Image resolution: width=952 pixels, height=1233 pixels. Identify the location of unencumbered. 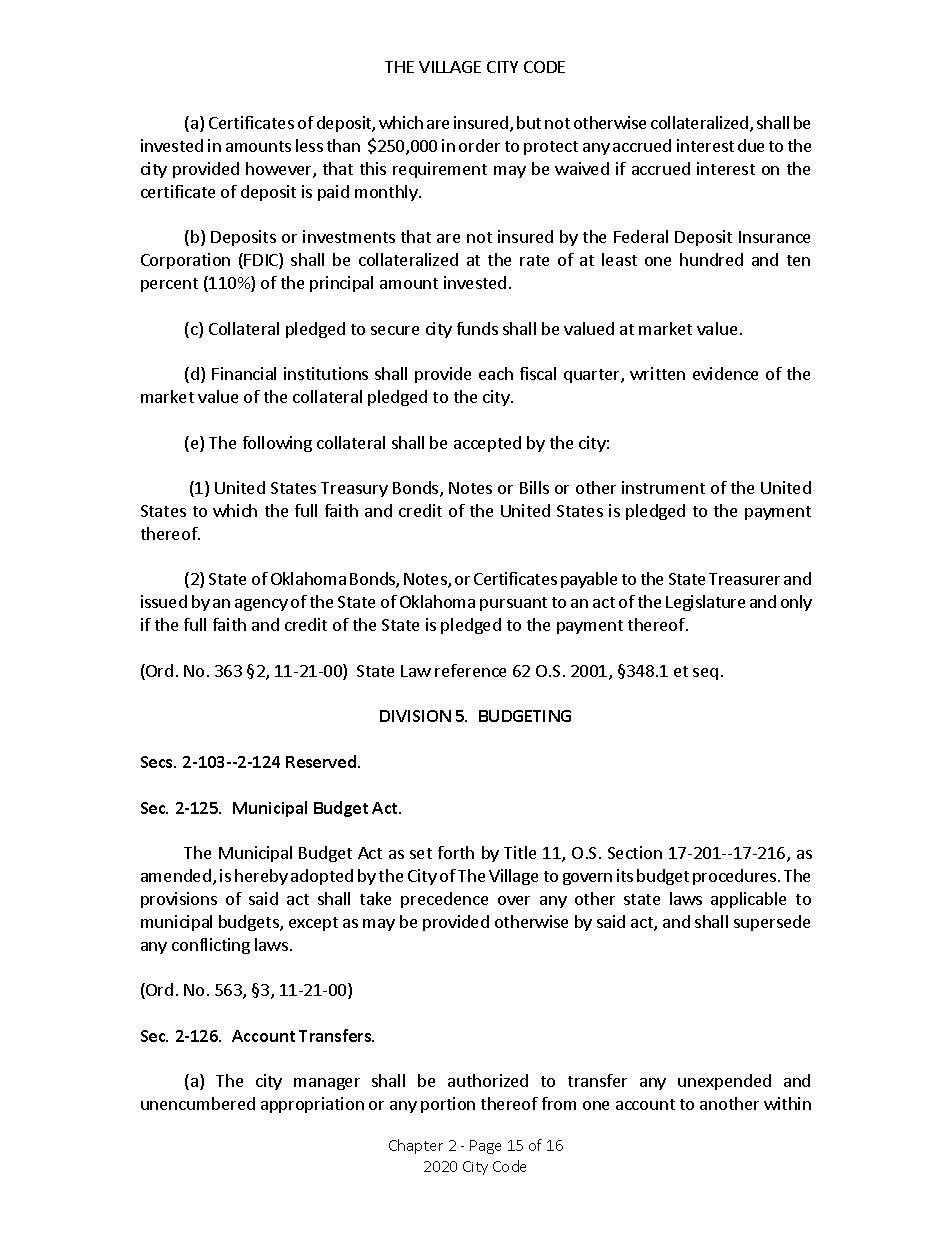
(198, 1103).
